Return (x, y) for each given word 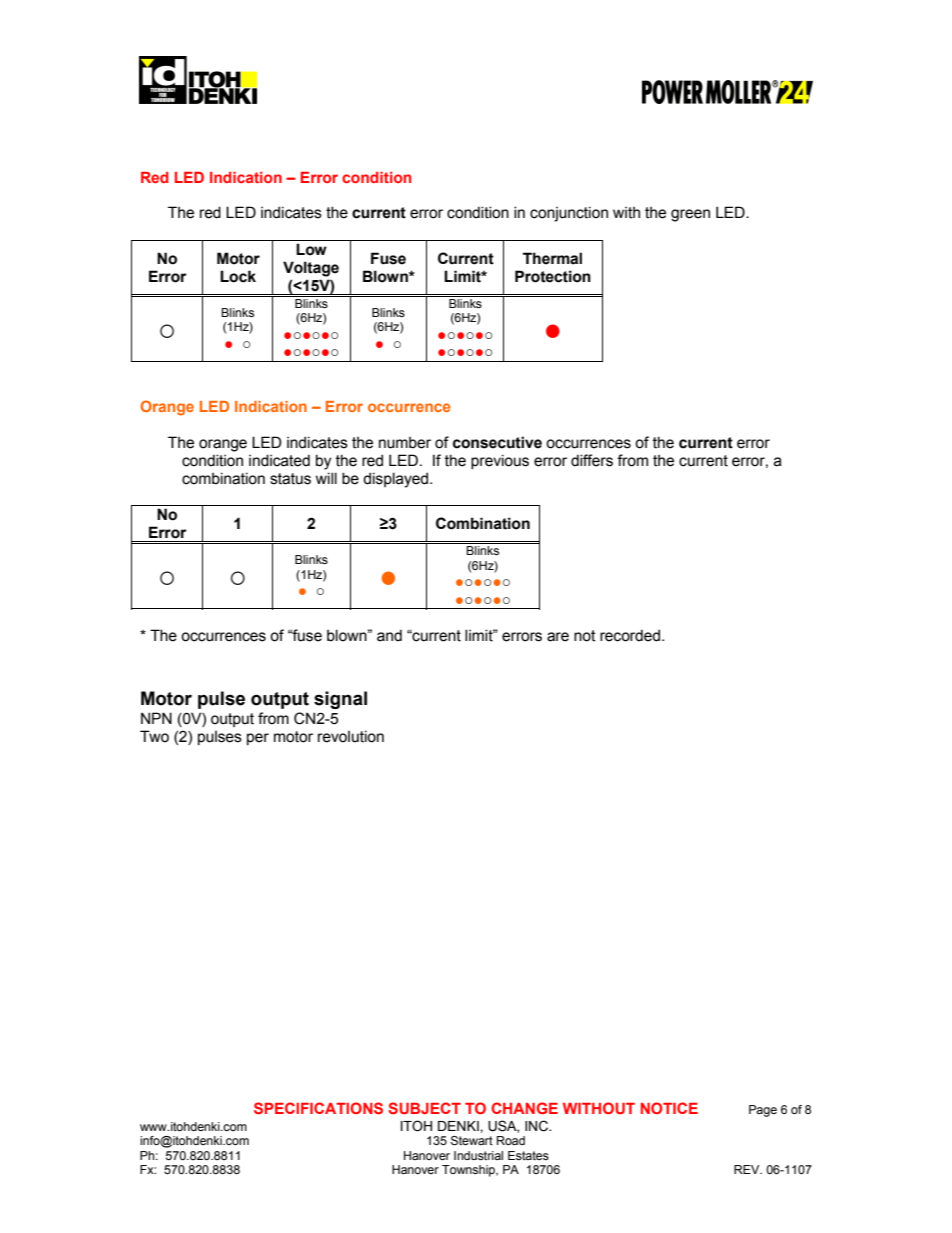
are (558, 637)
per (258, 739)
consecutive (497, 442)
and (389, 635)
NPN (156, 718)
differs (592, 460)
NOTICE (669, 1108)
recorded (630, 635)
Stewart (472, 1141)
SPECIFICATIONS (318, 1108)
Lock (238, 276)
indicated (279, 460)
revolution (351, 736)
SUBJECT (424, 1108)
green (690, 215)
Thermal (552, 258)
